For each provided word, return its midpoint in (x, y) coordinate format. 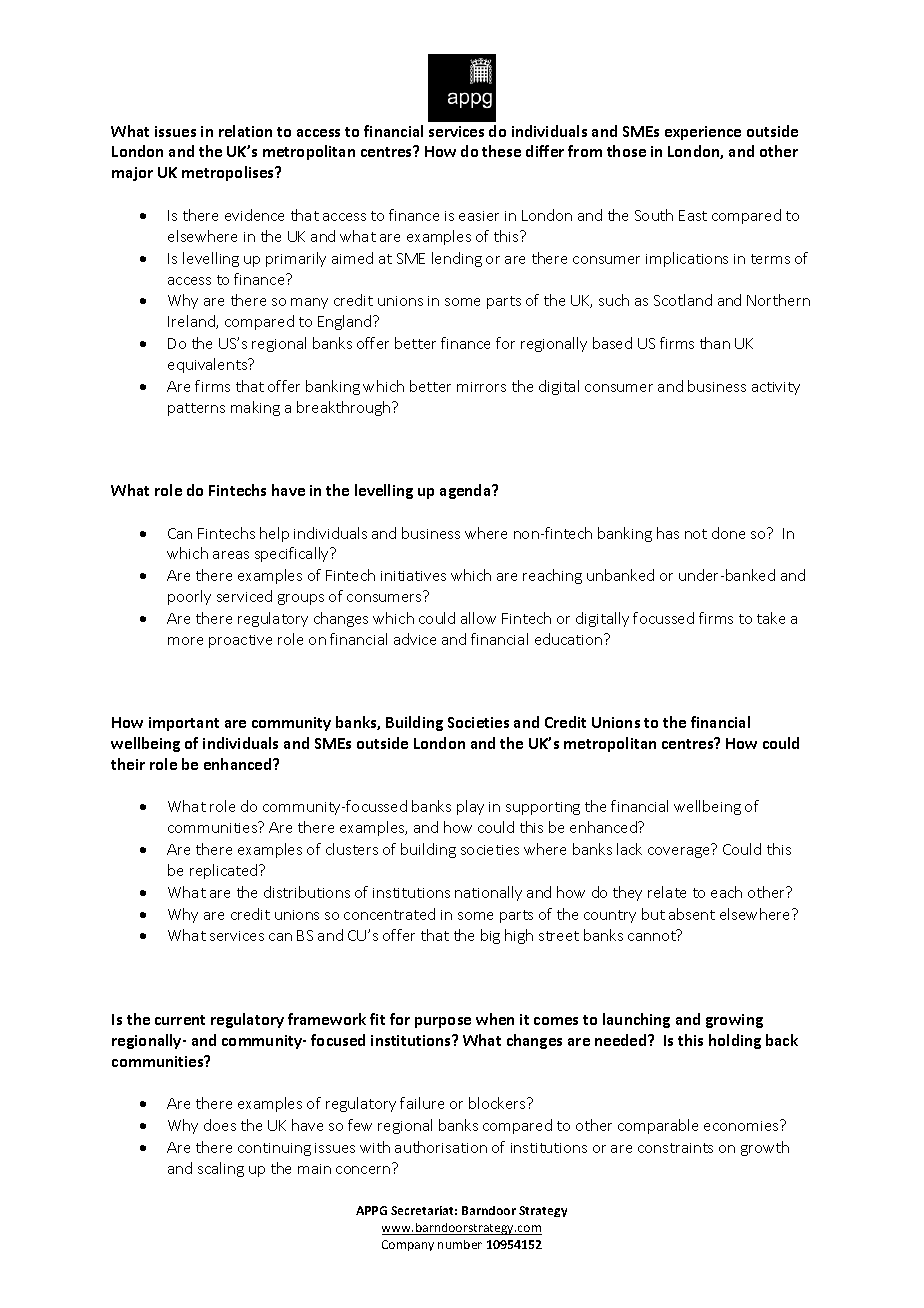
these (501, 151)
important (184, 724)
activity (776, 388)
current (180, 1020)
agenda (466, 491)
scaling (221, 1169)
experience (703, 133)
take (771, 618)
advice (415, 639)
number (460, 1244)
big (490, 936)
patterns (196, 409)
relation (245, 131)
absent (692, 914)
